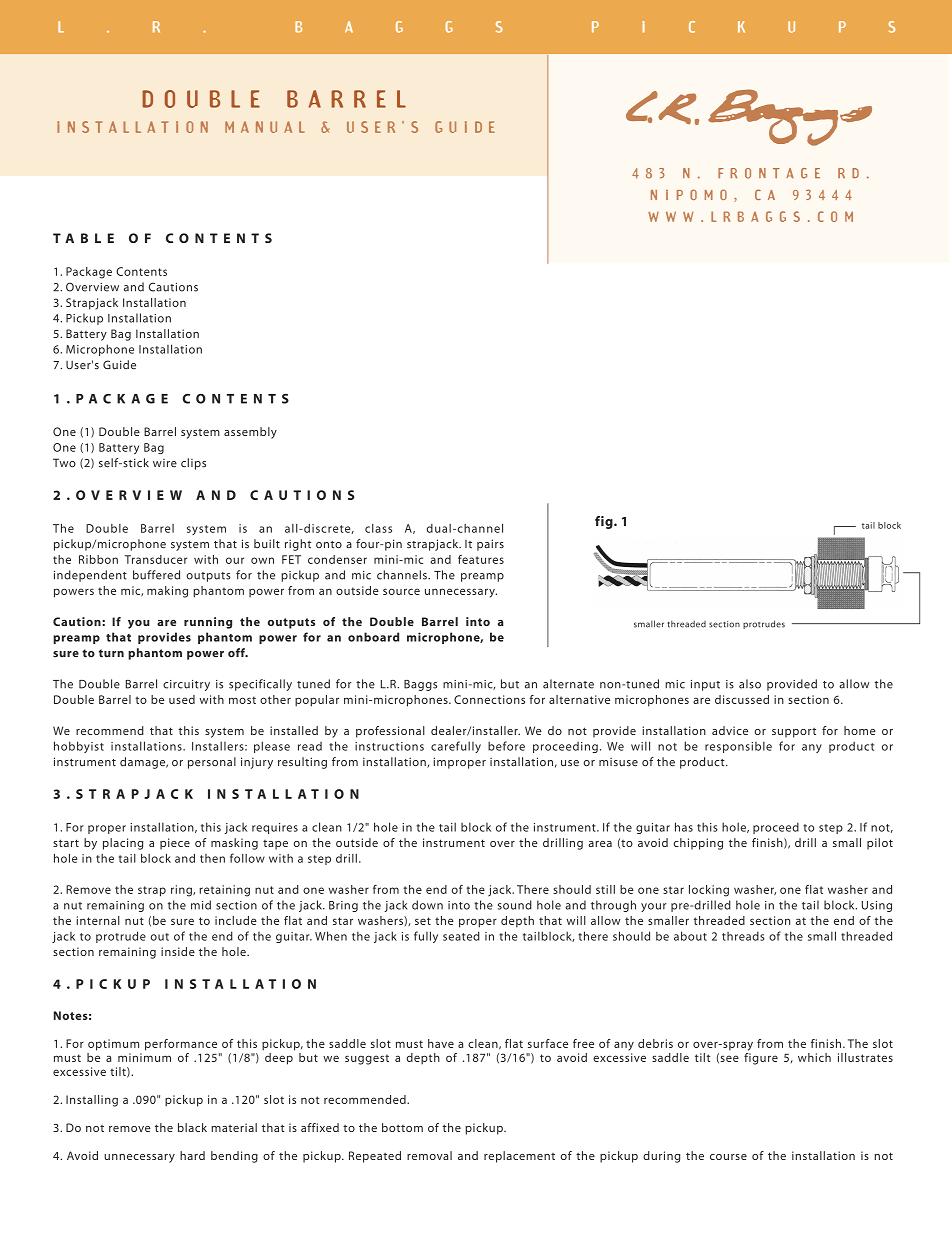 This screenshot has width=952, height=1233. Describe the element at coordinates (165, 463) in the screenshot. I see `wire` at that location.
